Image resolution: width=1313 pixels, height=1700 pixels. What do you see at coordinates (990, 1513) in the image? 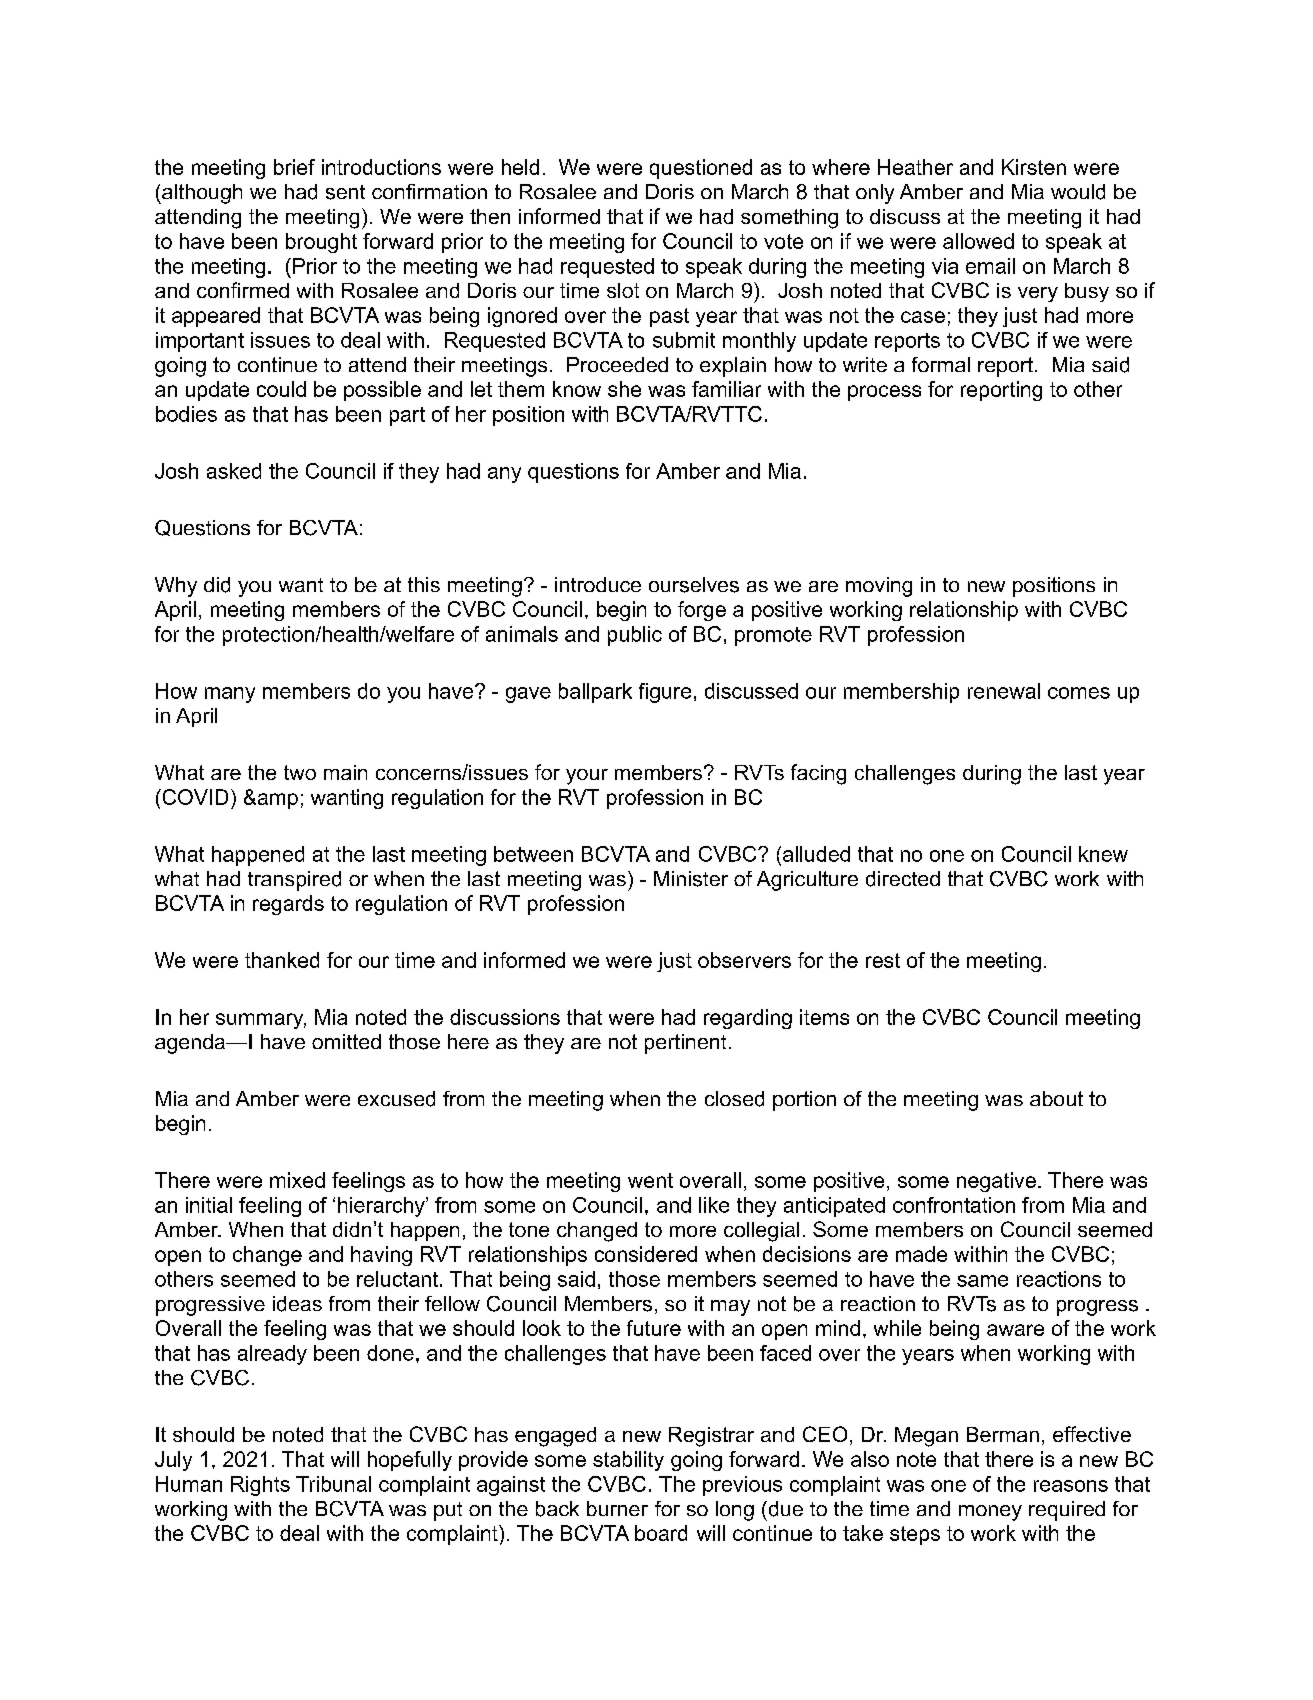
I see `money` at bounding box center [990, 1513].
